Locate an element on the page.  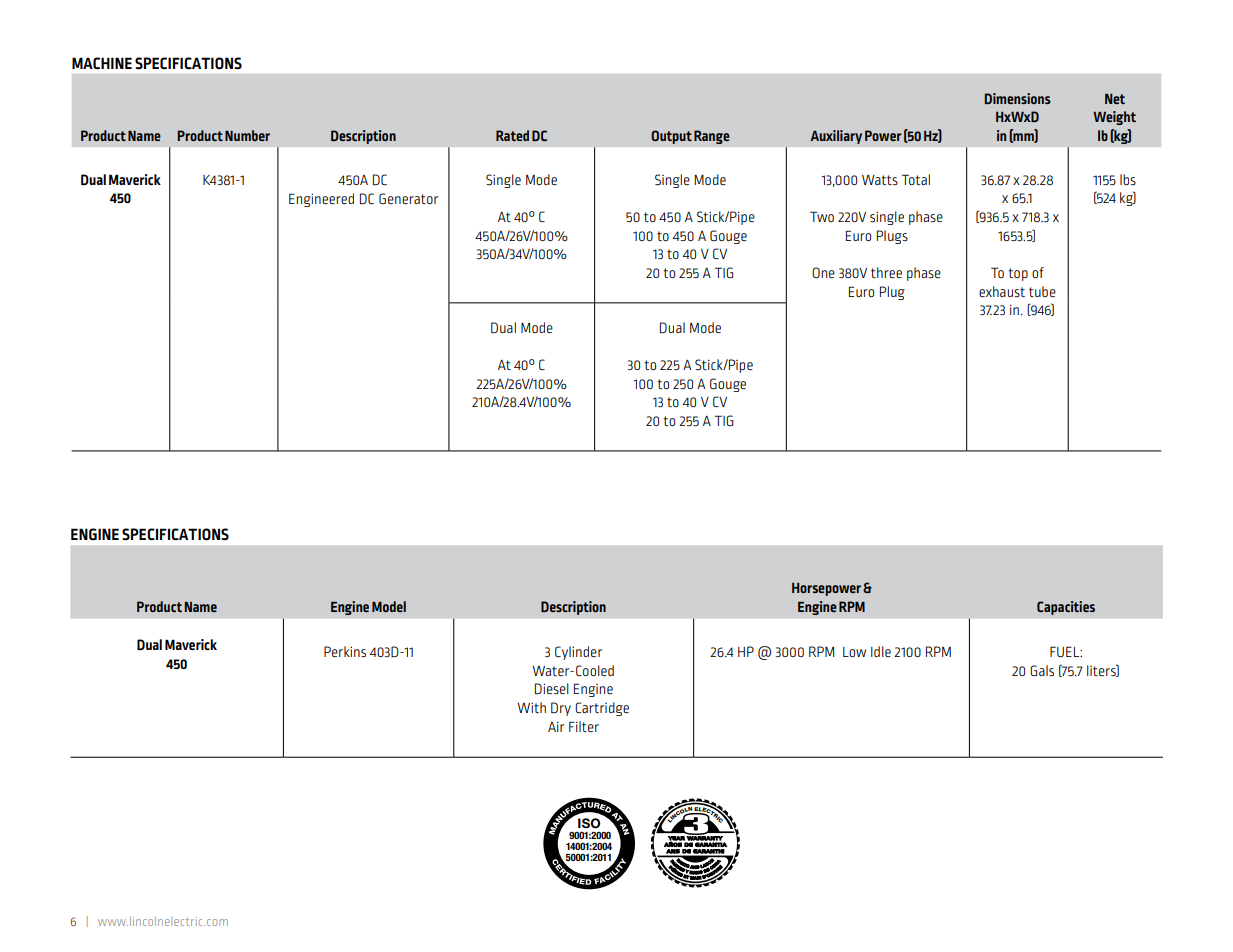
Number is located at coordinates (247, 135).
